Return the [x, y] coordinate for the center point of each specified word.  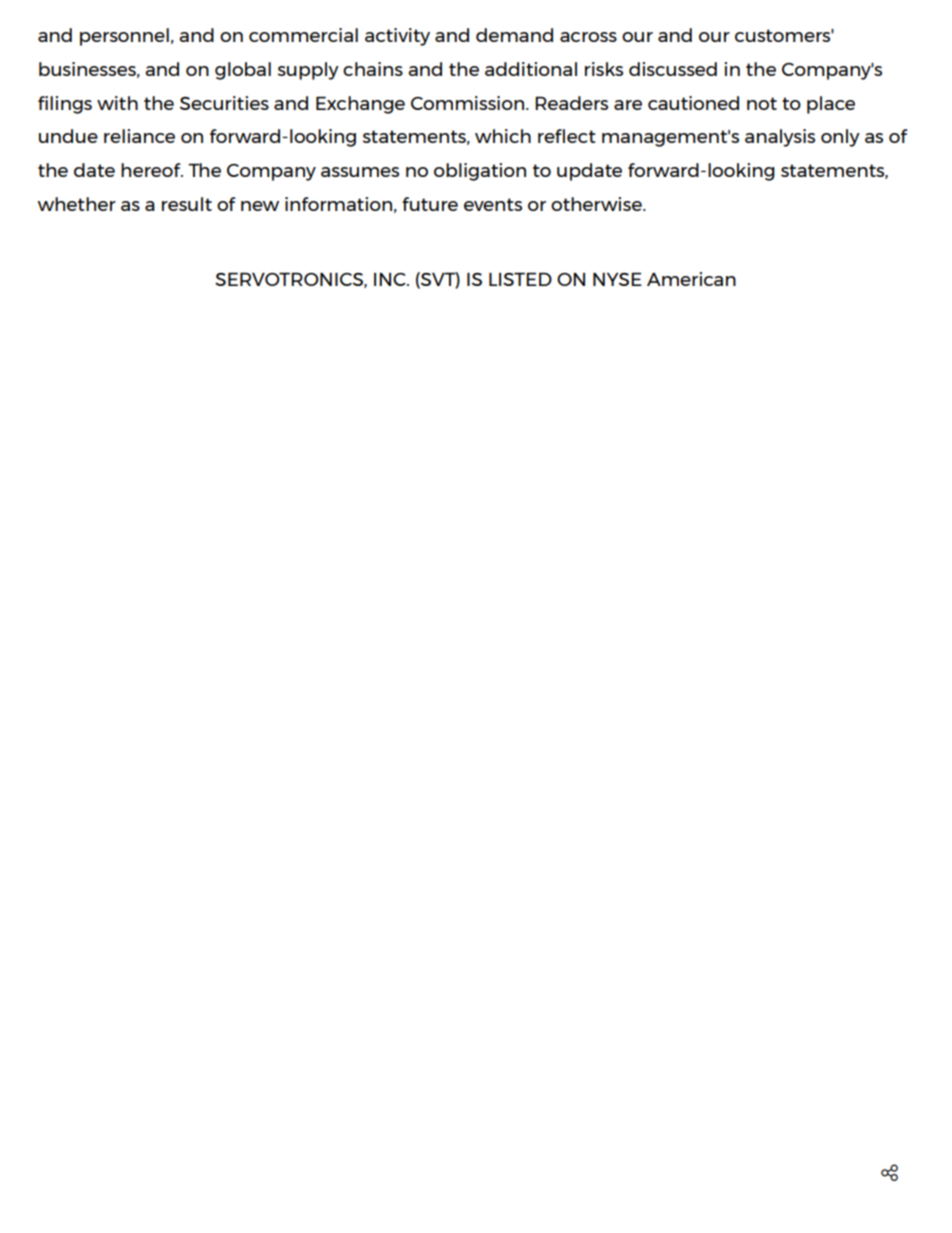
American [691, 279]
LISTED [520, 279]
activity [397, 37]
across [588, 37]
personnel [124, 37]
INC [391, 279]
